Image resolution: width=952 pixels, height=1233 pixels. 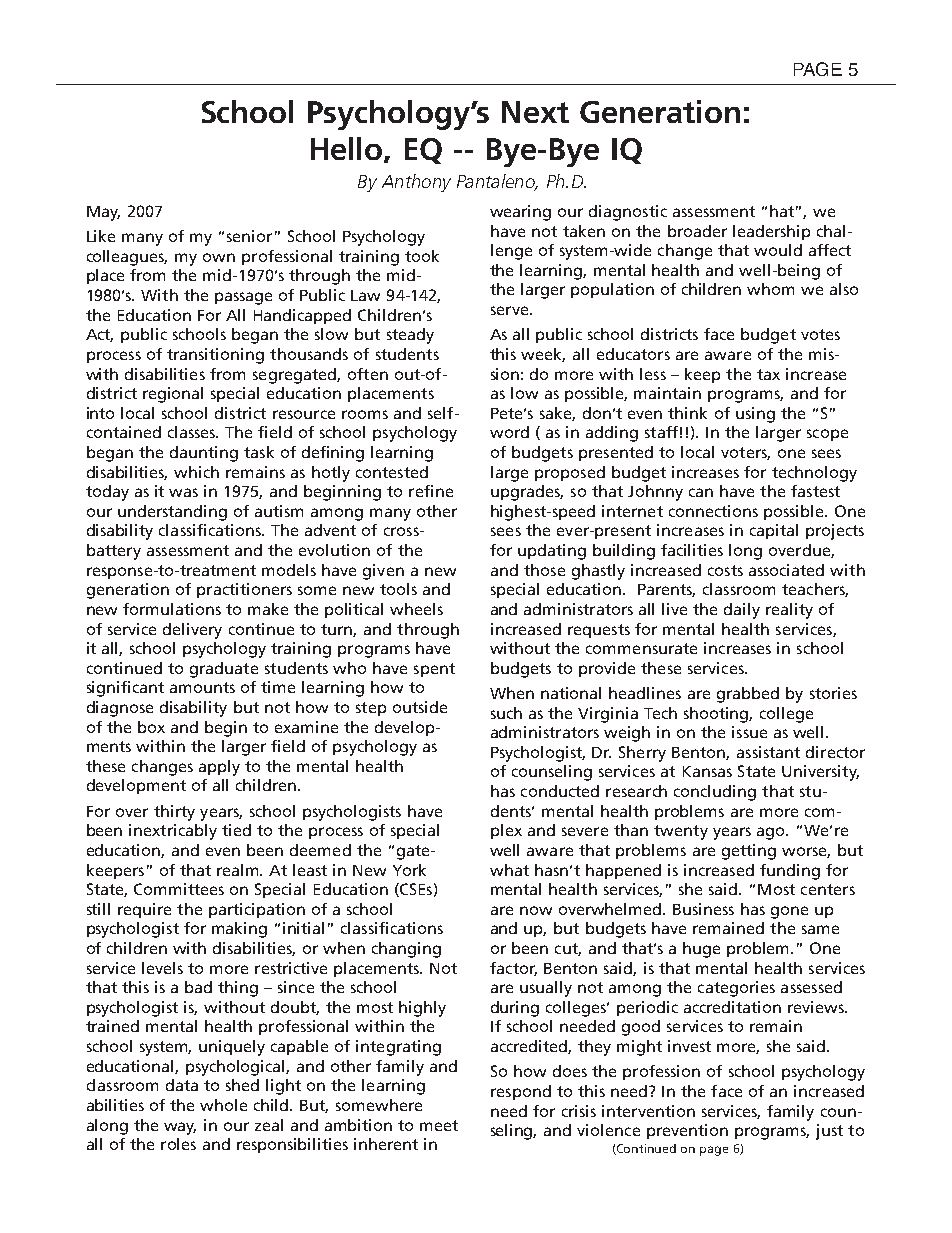 I want to click on funding, so click(x=790, y=872).
